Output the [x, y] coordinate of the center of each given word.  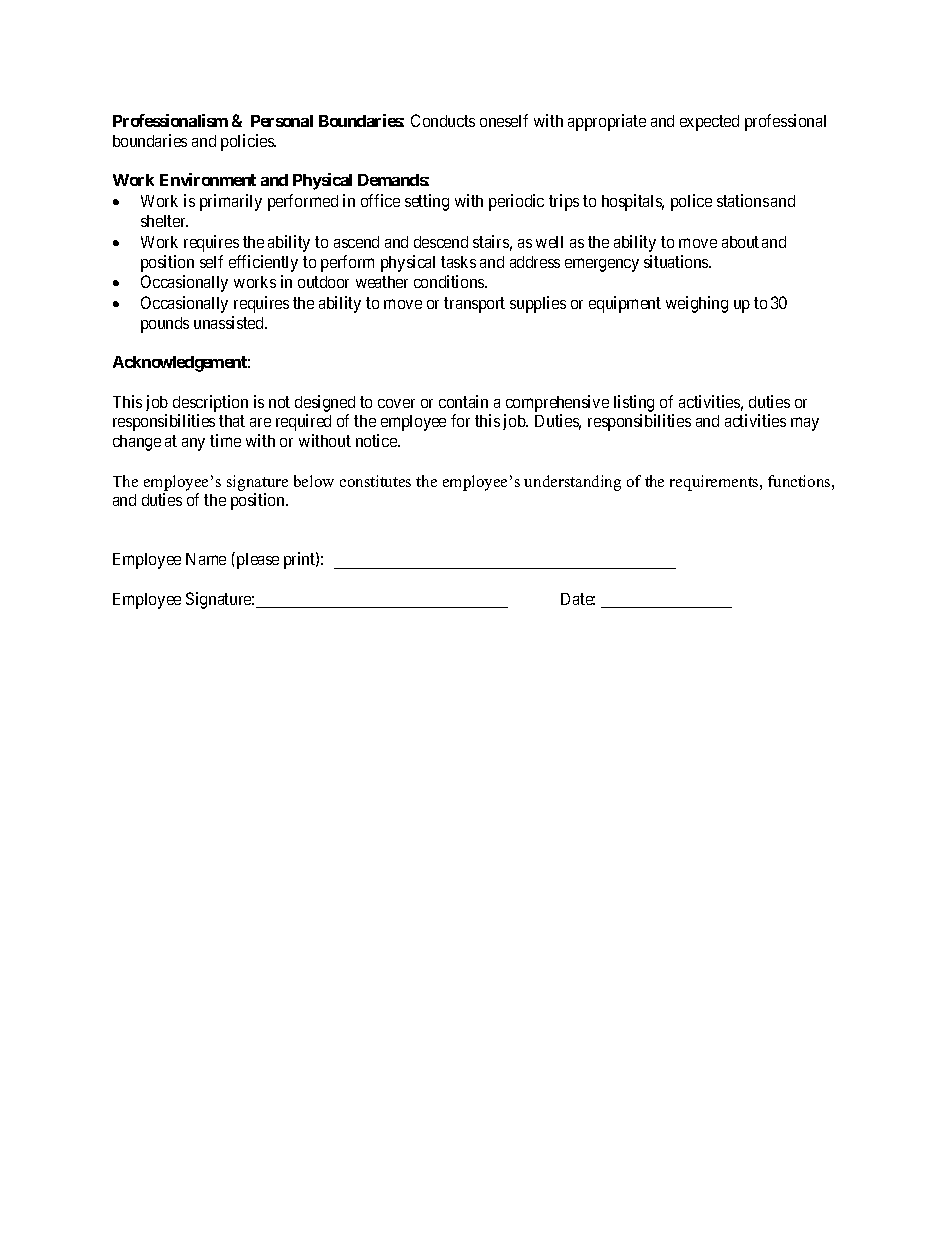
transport [474, 305]
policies [248, 142]
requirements [715, 483]
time [225, 440]
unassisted [230, 322]
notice [377, 440]
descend [441, 242]
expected [709, 123]
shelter [164, 221]
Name [206, 559]
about [740, 242]
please [256, 560]
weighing [697, 304]
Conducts [443, 120]
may [805, 424]
